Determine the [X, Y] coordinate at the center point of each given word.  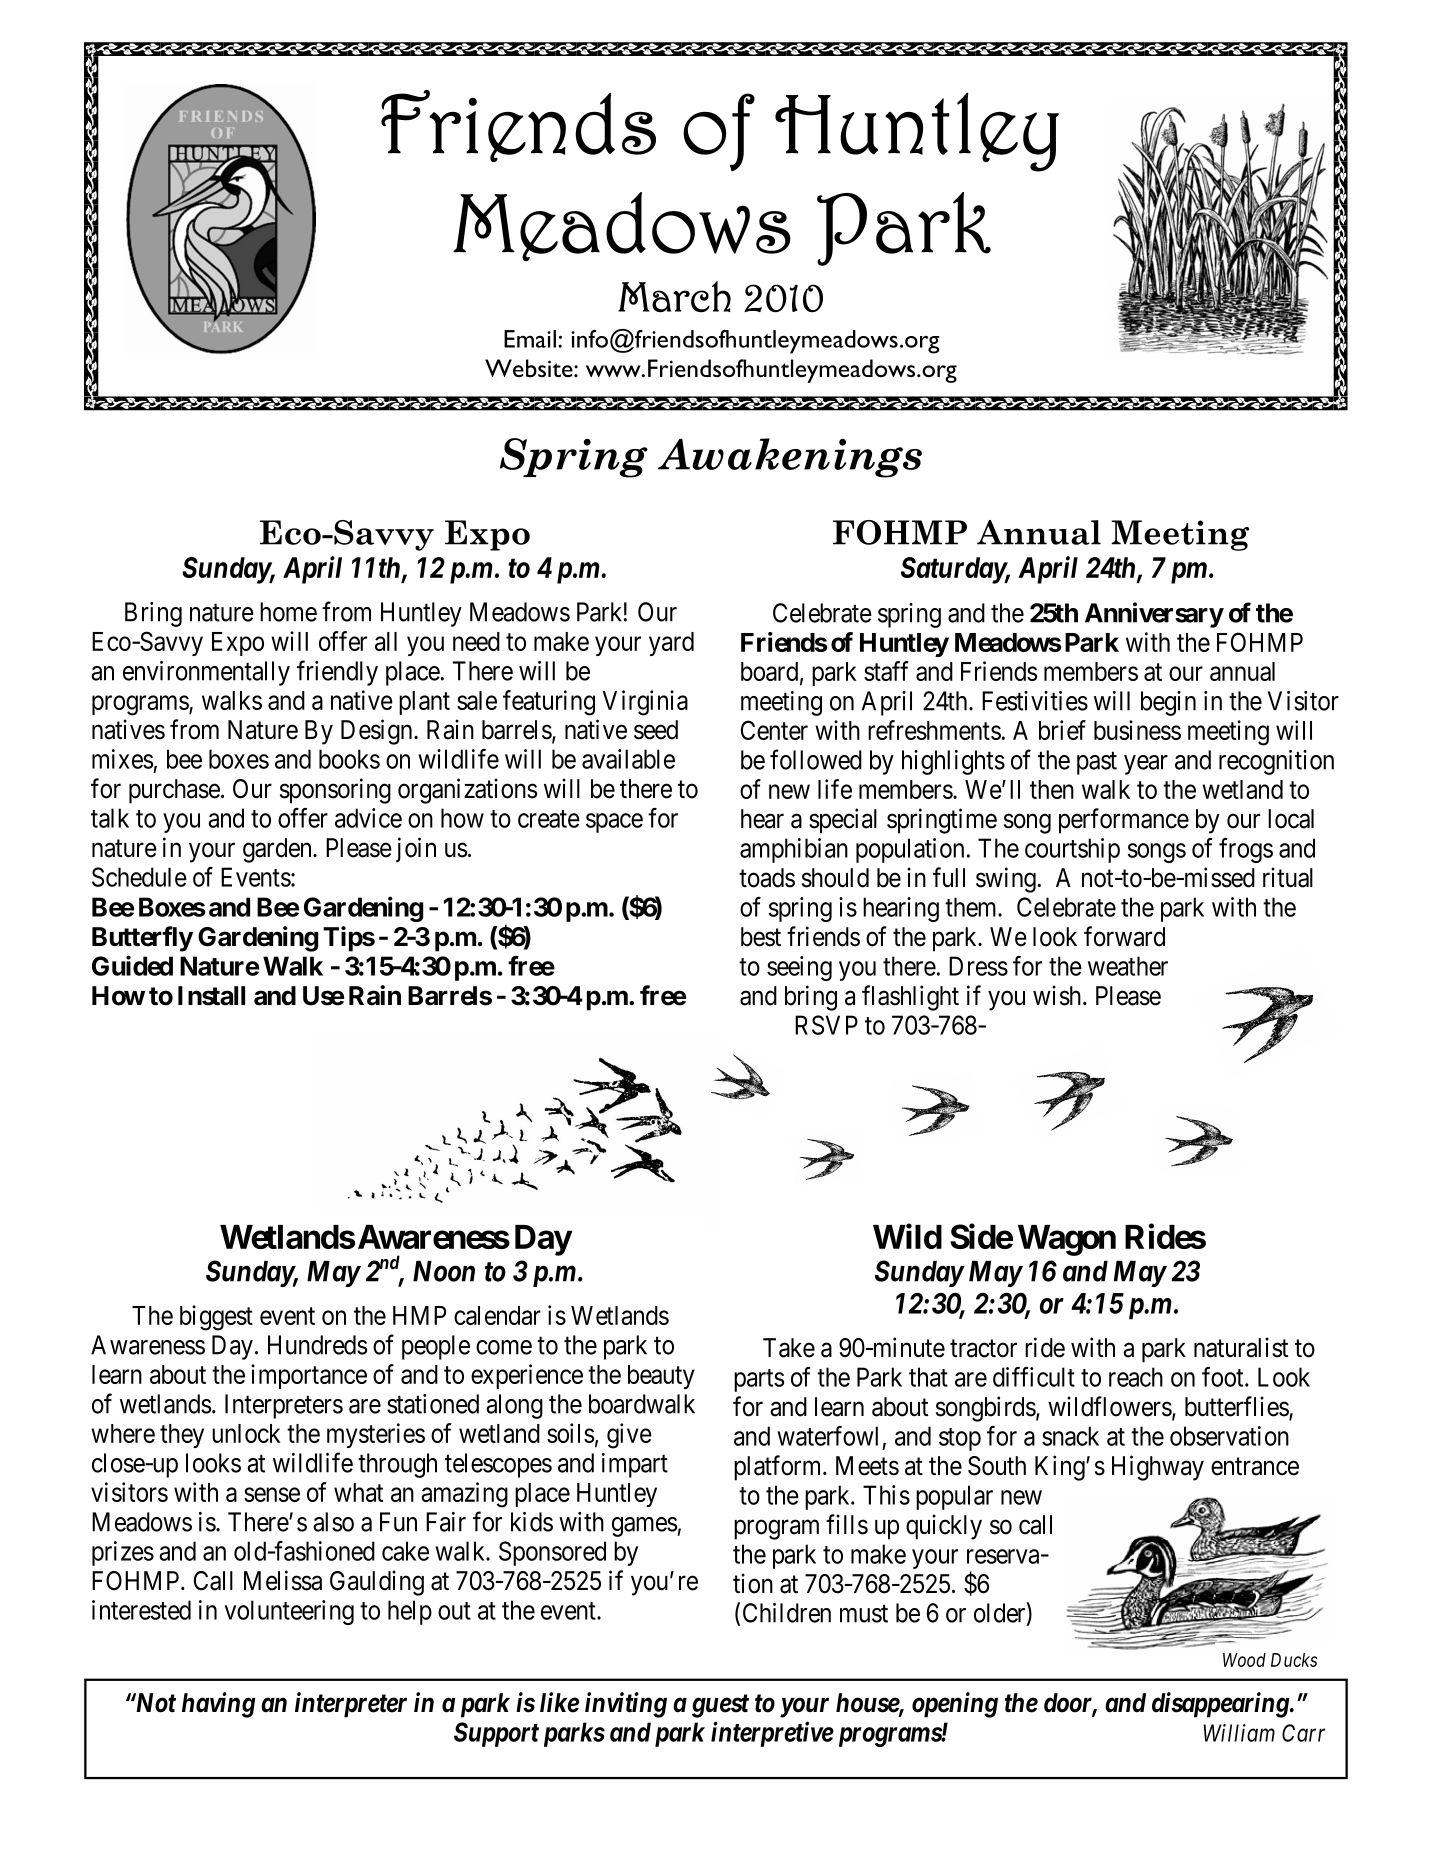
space [614, 823]
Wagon [1067, 1240]
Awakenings [790, 458]
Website [530, 368]
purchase [174, 791]
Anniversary [1154, 615]
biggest [216, 1318]
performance [1124, 821]
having [218, 1705]
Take [789, 1348]
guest [720, 1706]
